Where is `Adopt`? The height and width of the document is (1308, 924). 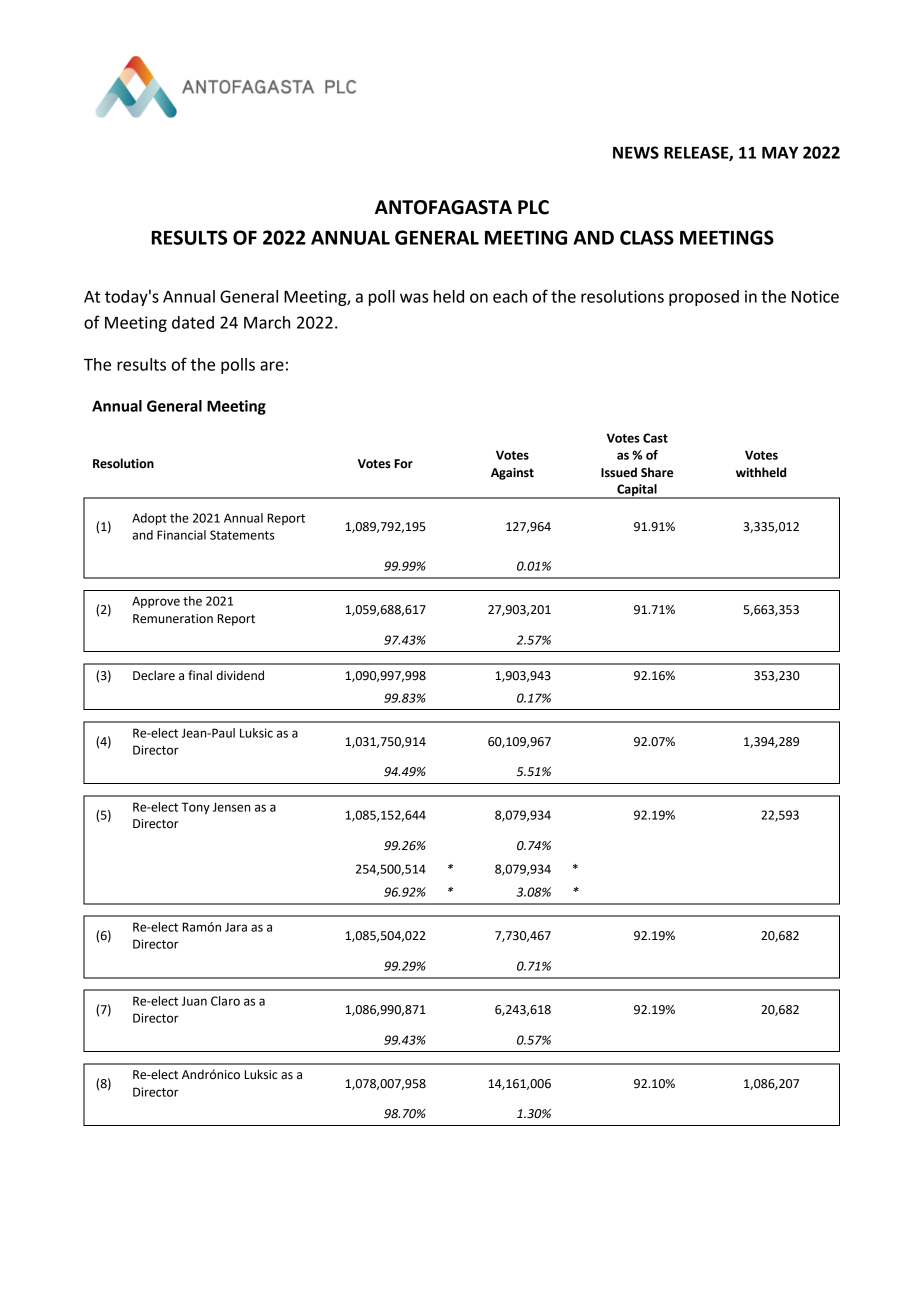
Adopt is located at coordinates (149, 519).
